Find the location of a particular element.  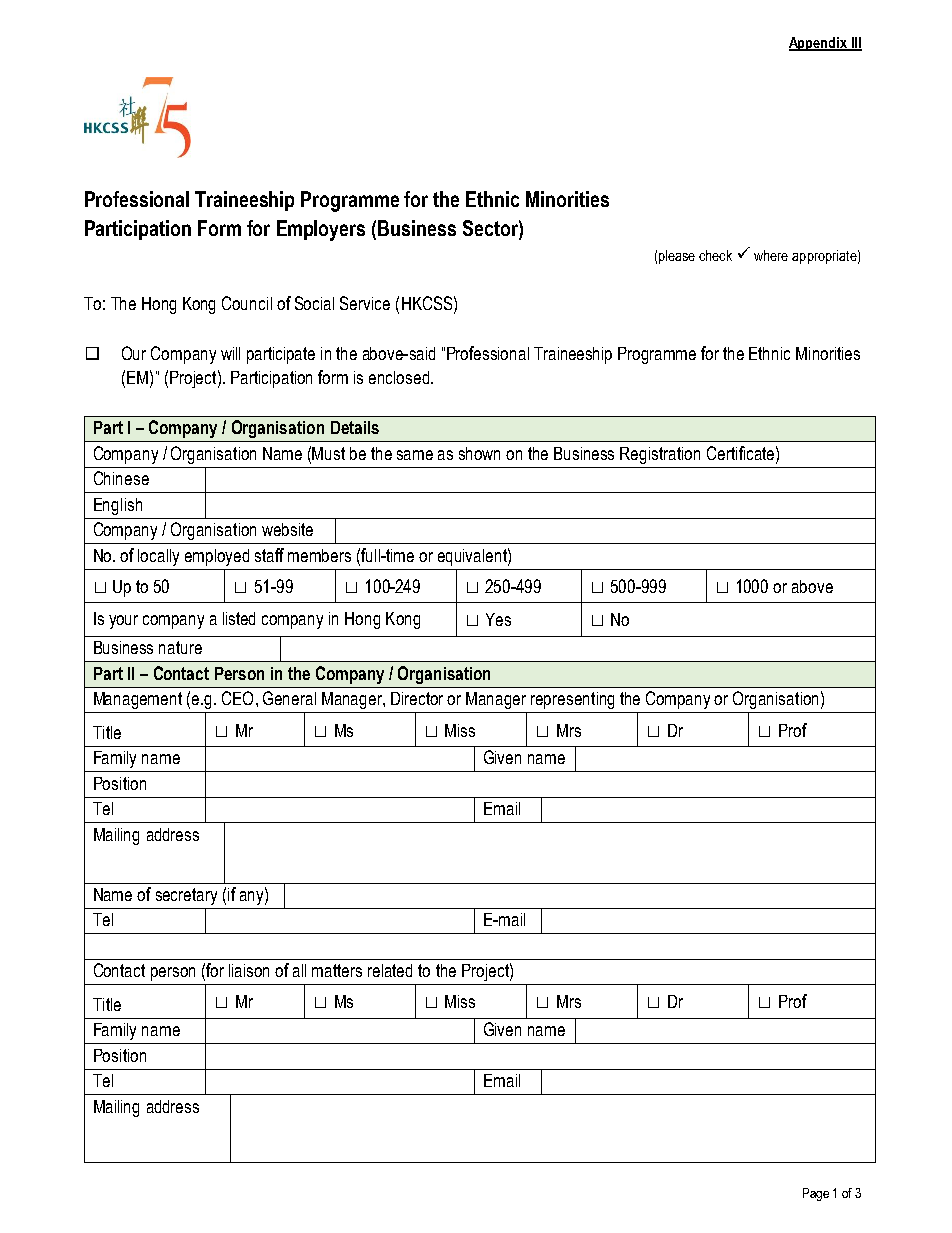

where is located at coordinates (771, 255).
